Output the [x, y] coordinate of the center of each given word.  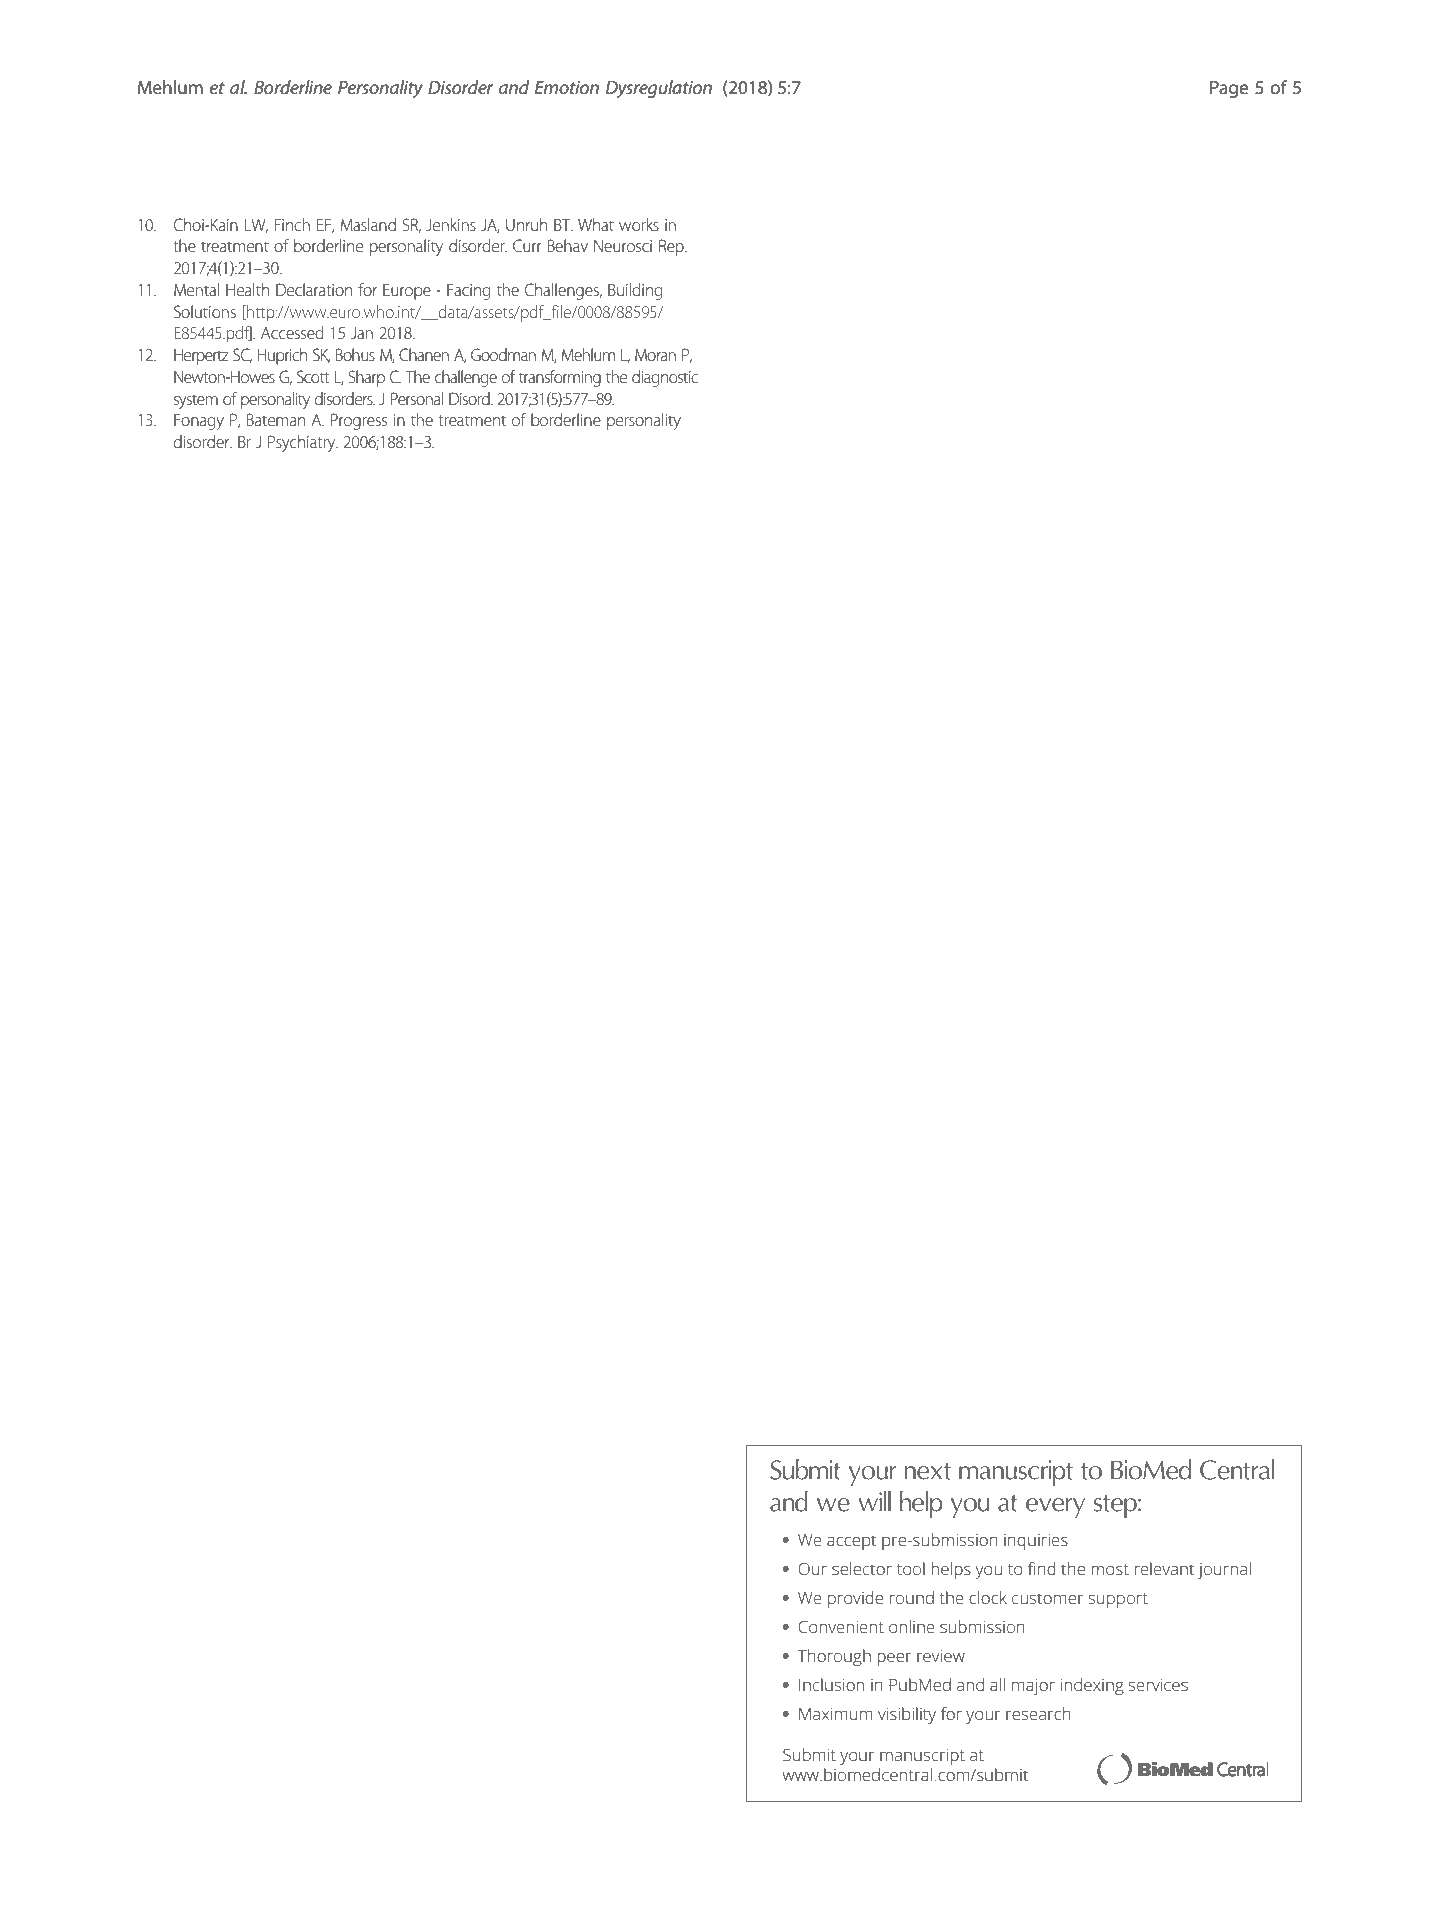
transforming [560, 378]
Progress [359, 421]
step [1116, 1506]
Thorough [834, 1657]
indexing [1092, 1686]
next [927, 1471]
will [874, 1501]
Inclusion [831, 1684]
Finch [292, 224]
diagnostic [665, 378]
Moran [655, 355]
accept [851, 1542]
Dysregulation [659, 89]
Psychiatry [303, 443]
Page [1229, 89]
